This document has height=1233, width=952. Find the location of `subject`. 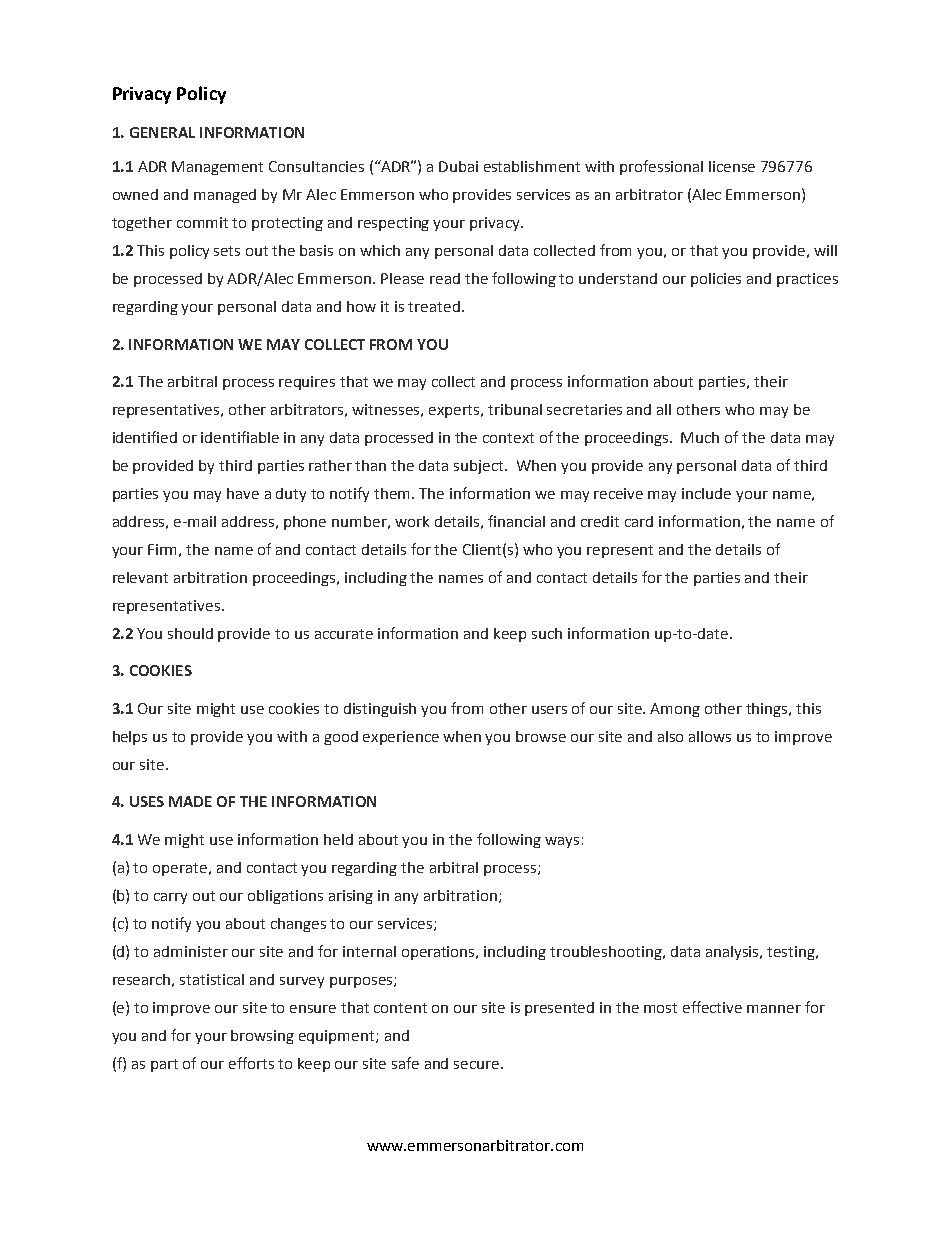

subject is located at coordinates (480, 467).
